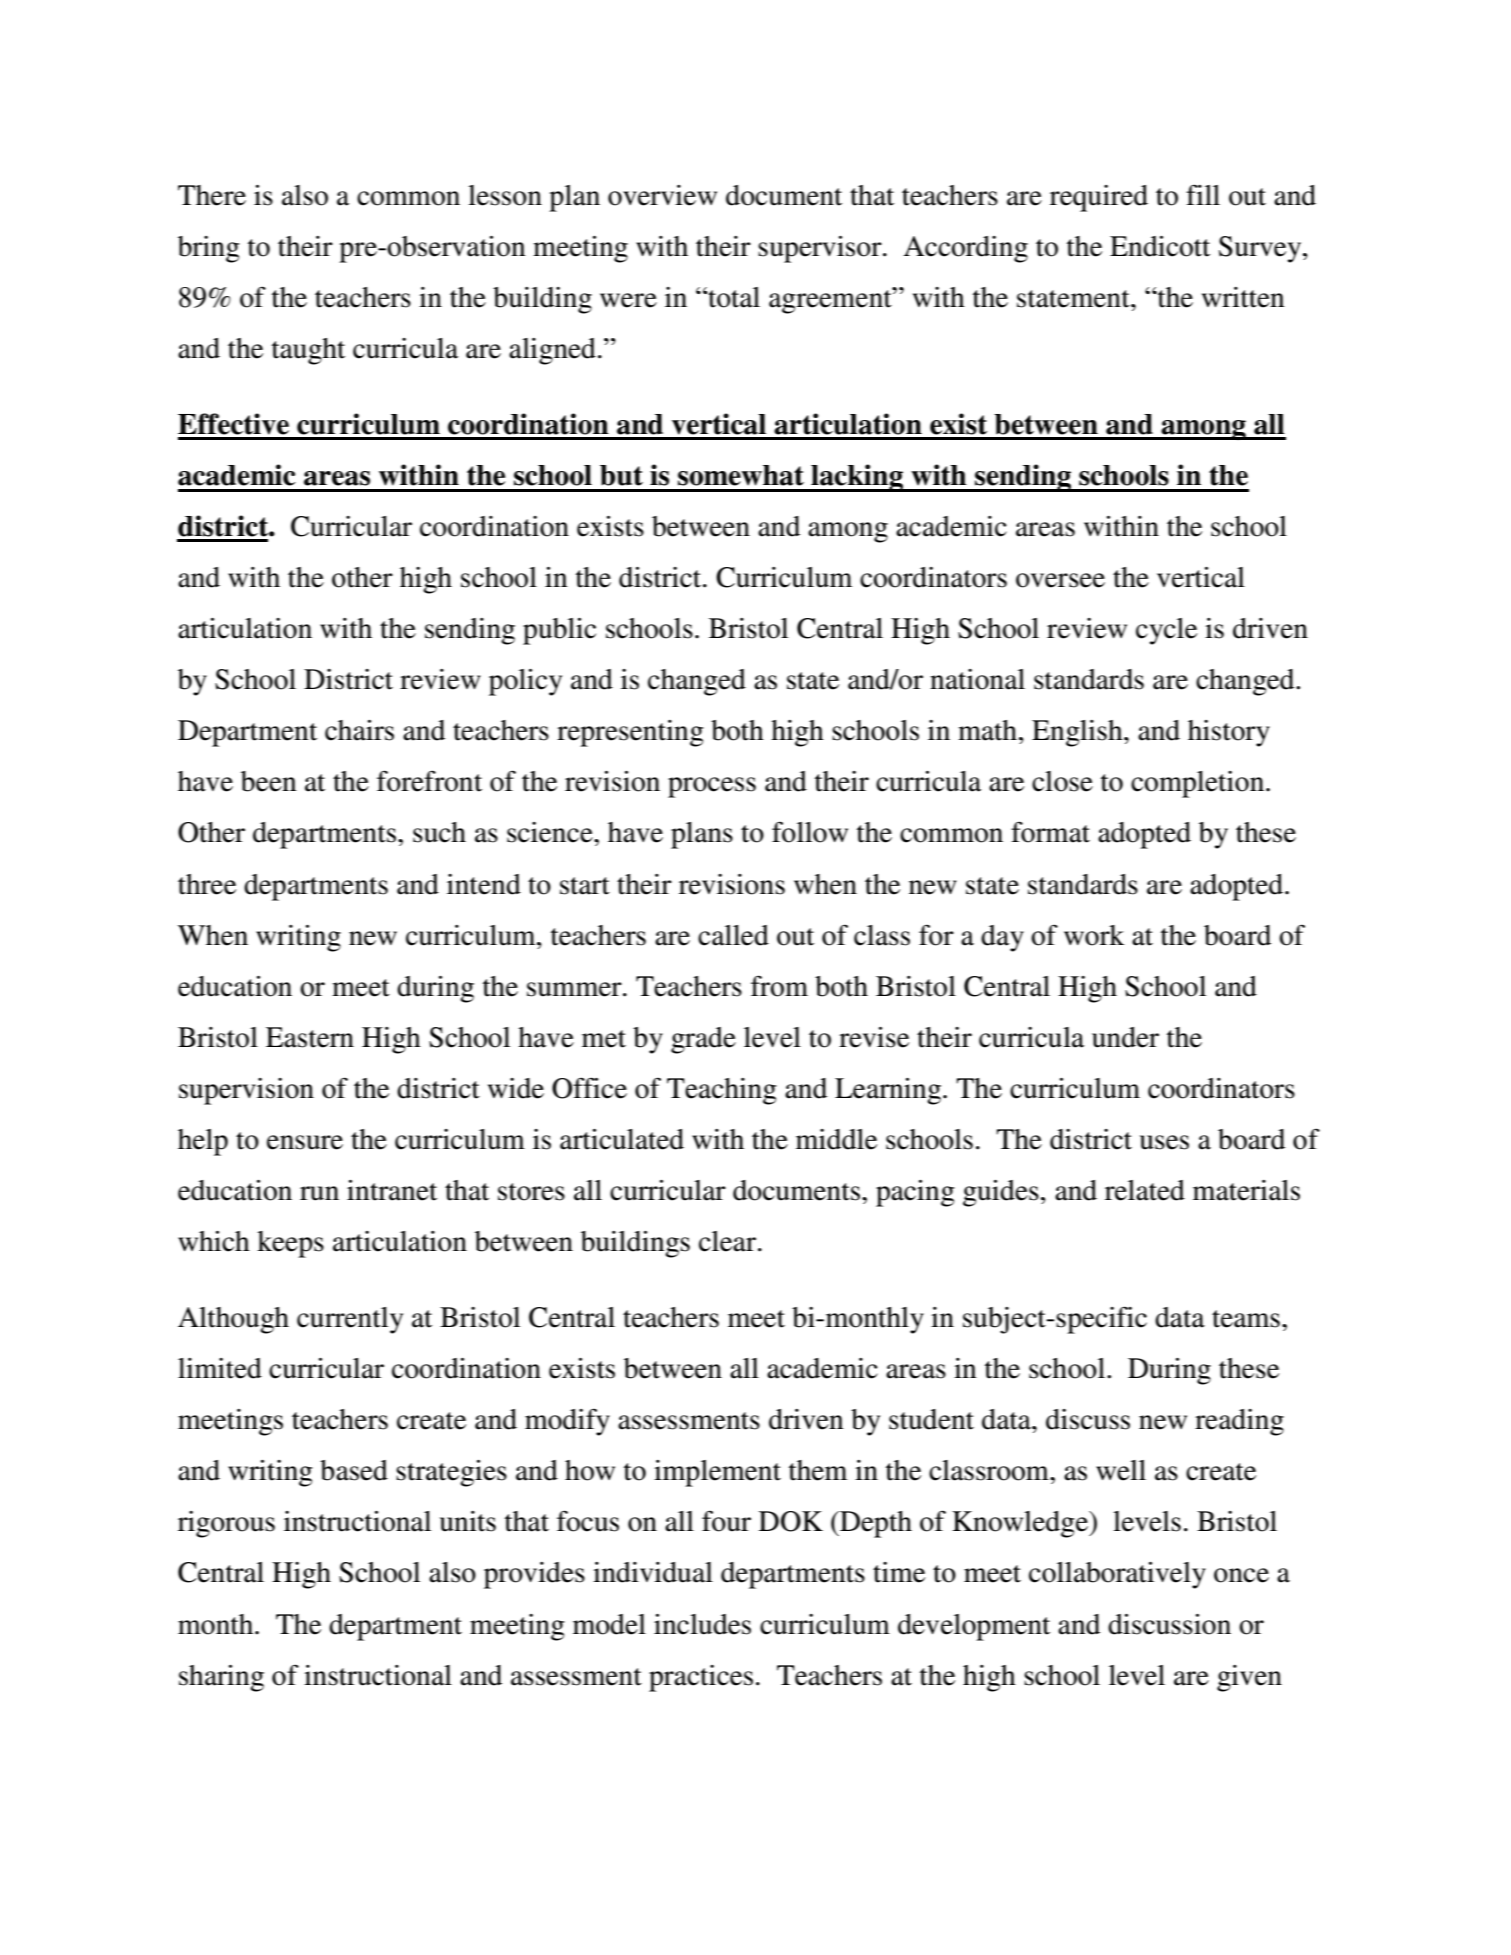  I want to click on includes, so click(702, 1624).
